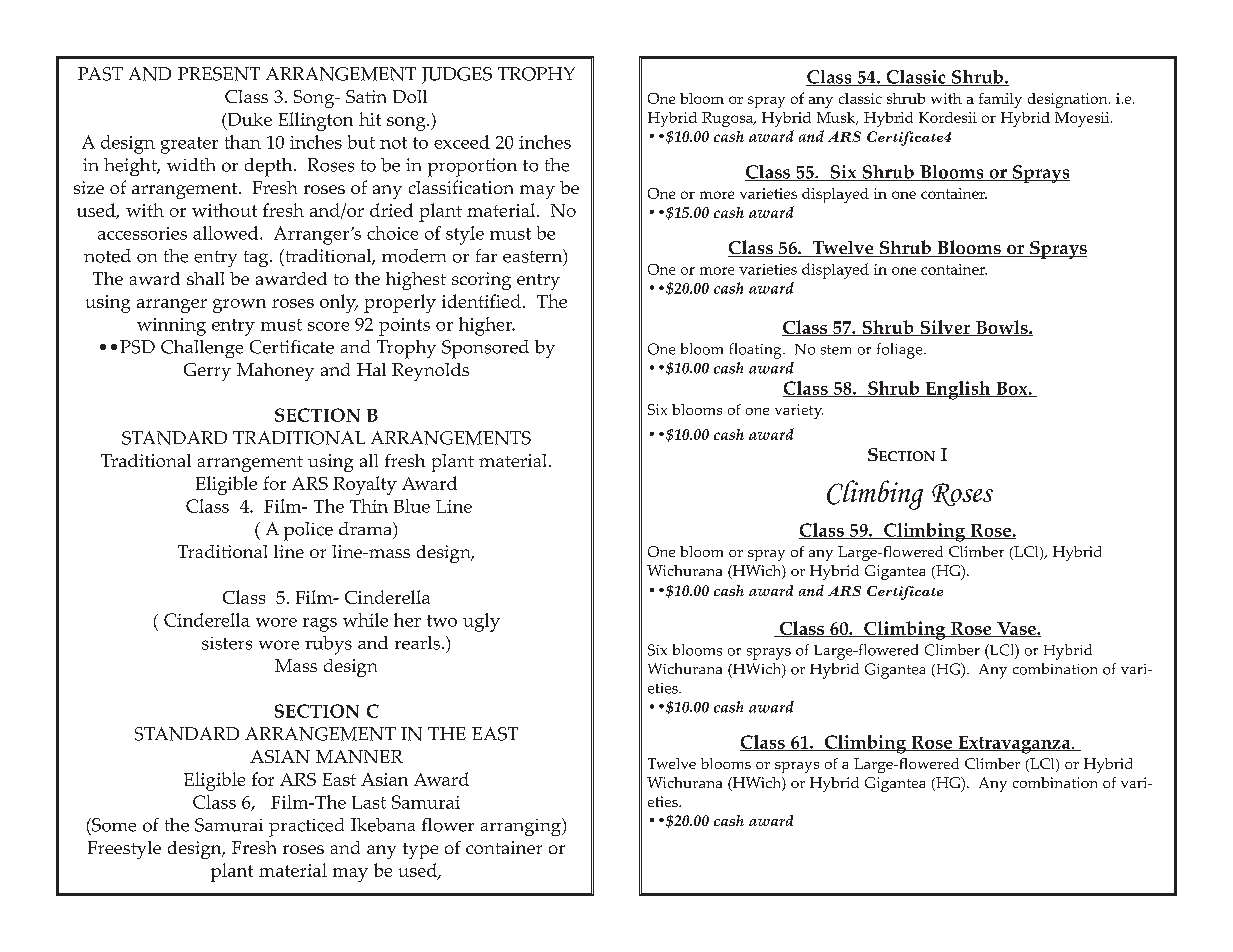 The width and height of the page is (1233, 952). Describe the element at coordinates (837, 118) in the page. I see `Musk` at that location.
